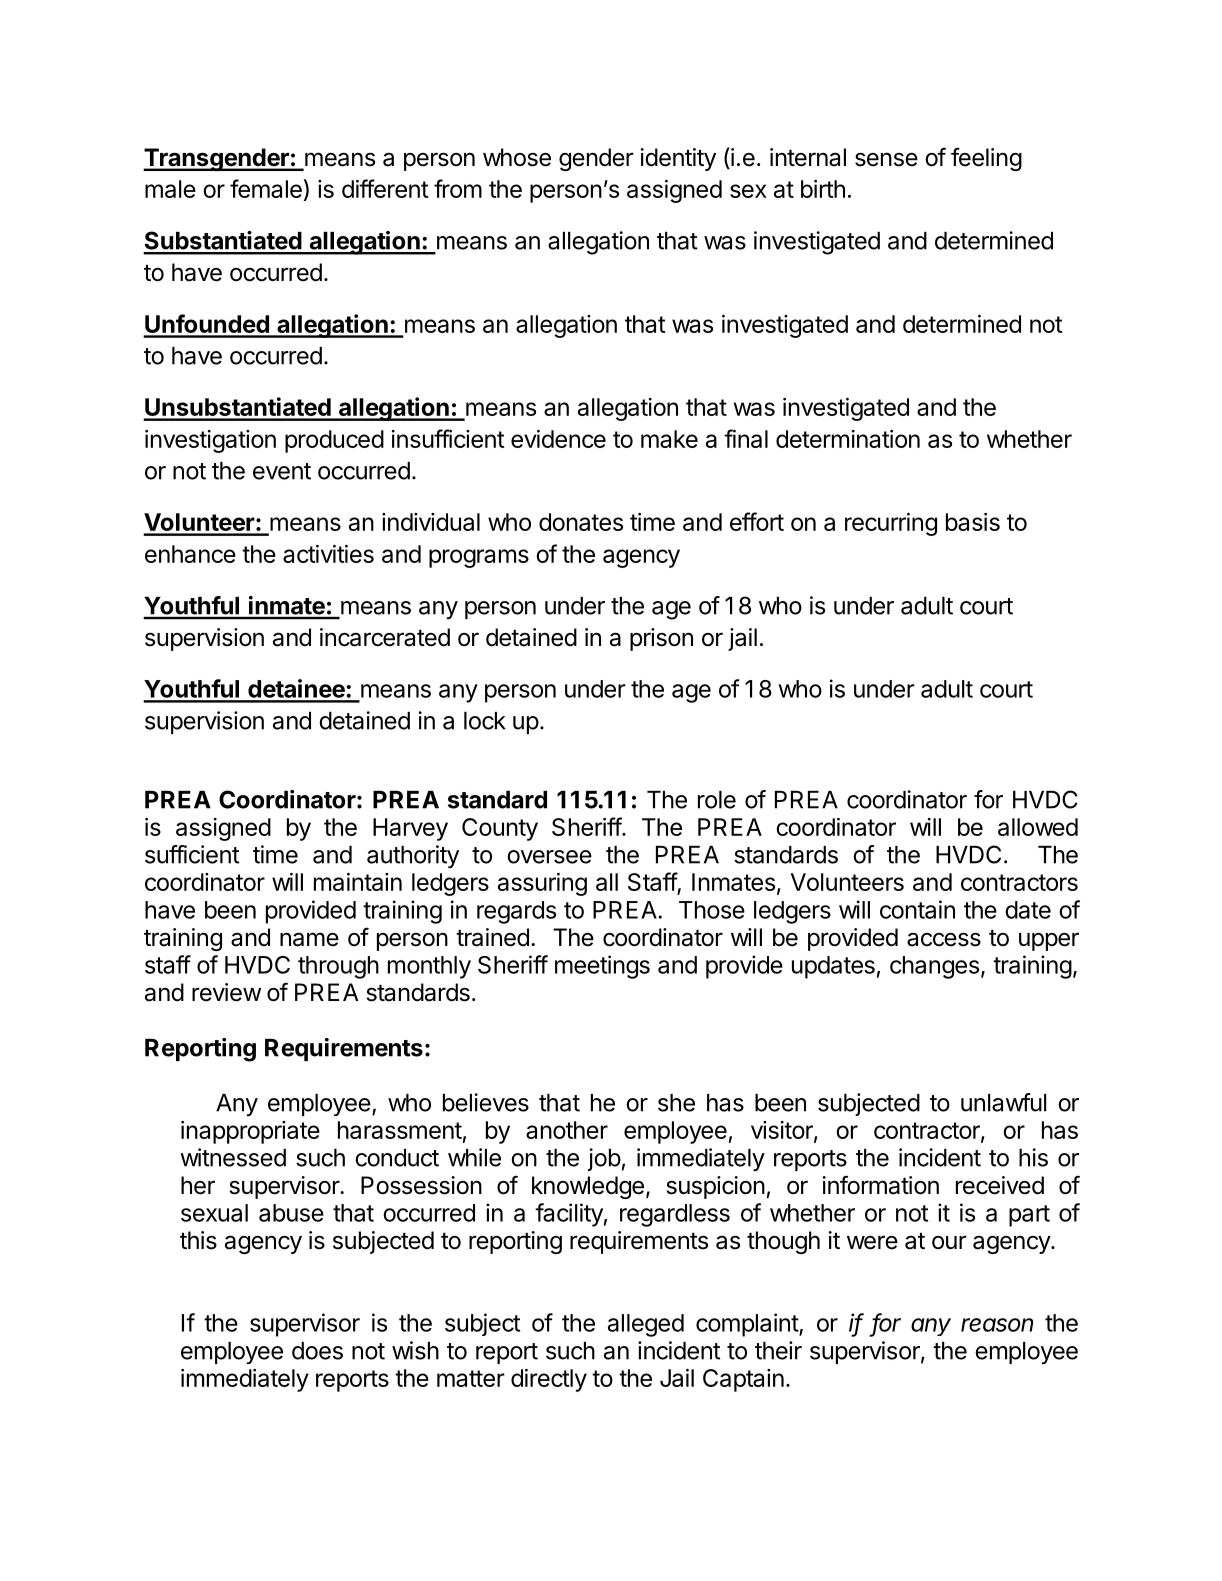 Image resolution: width=1222 pixels, height=1581 pixels. Describe the element at coordinates (678, 159) in the document. I see `identity` at that location.
